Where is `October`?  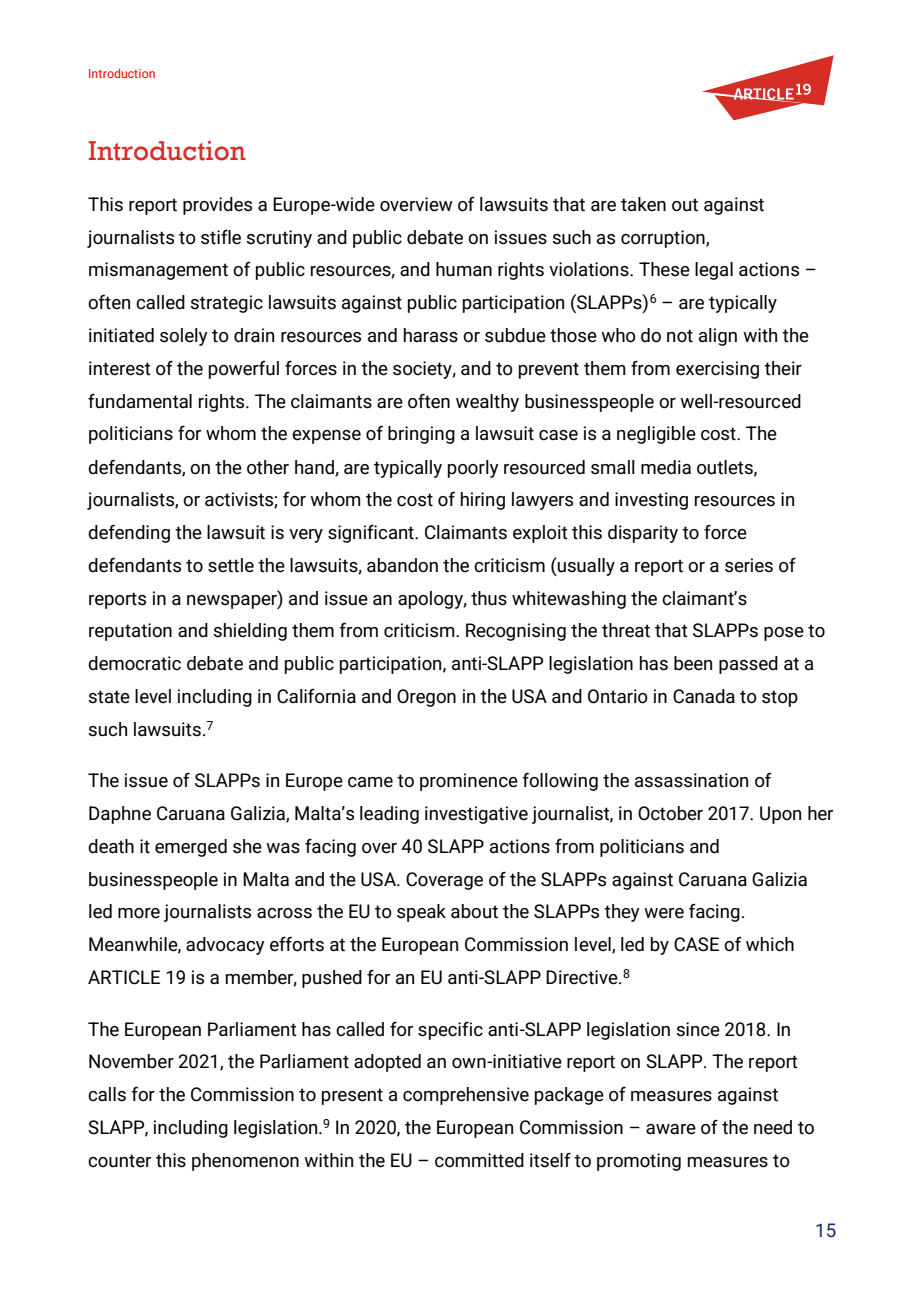 October is located at coordinates (670, 813).
